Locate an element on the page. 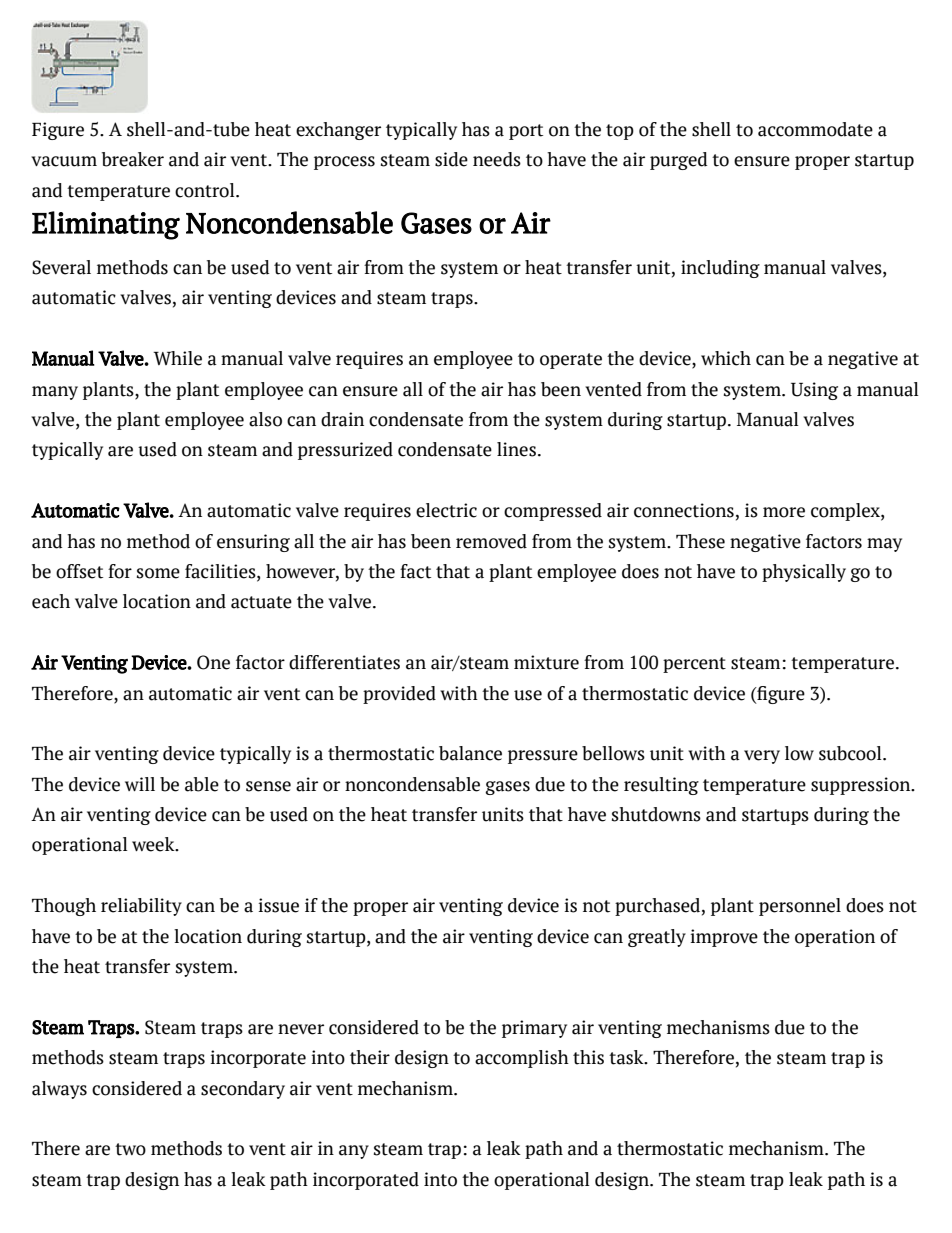 This image has height=1233, width=952. percent is located at coordinates (694, 665).
